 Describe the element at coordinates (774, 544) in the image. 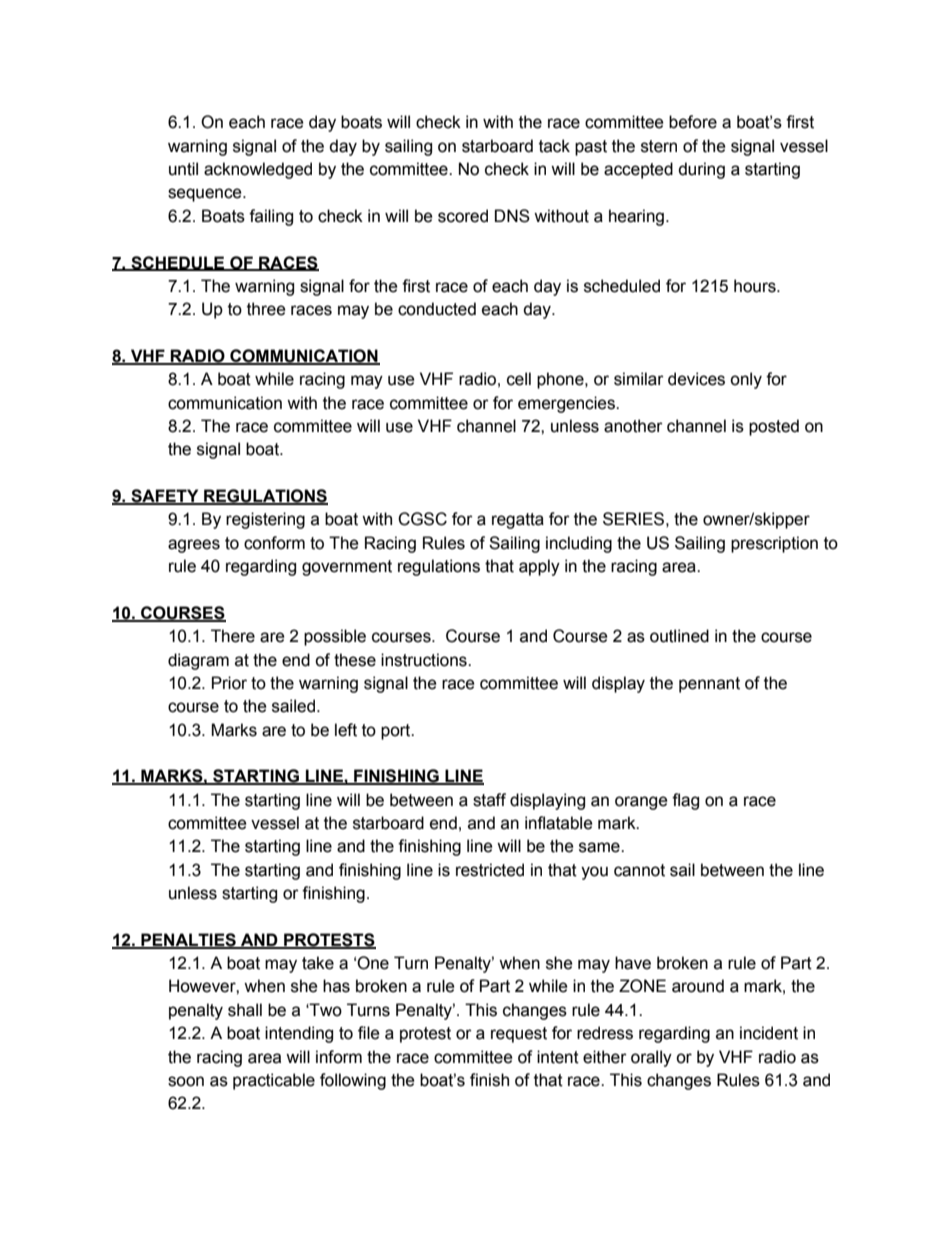

I see `prescription` at that location.
